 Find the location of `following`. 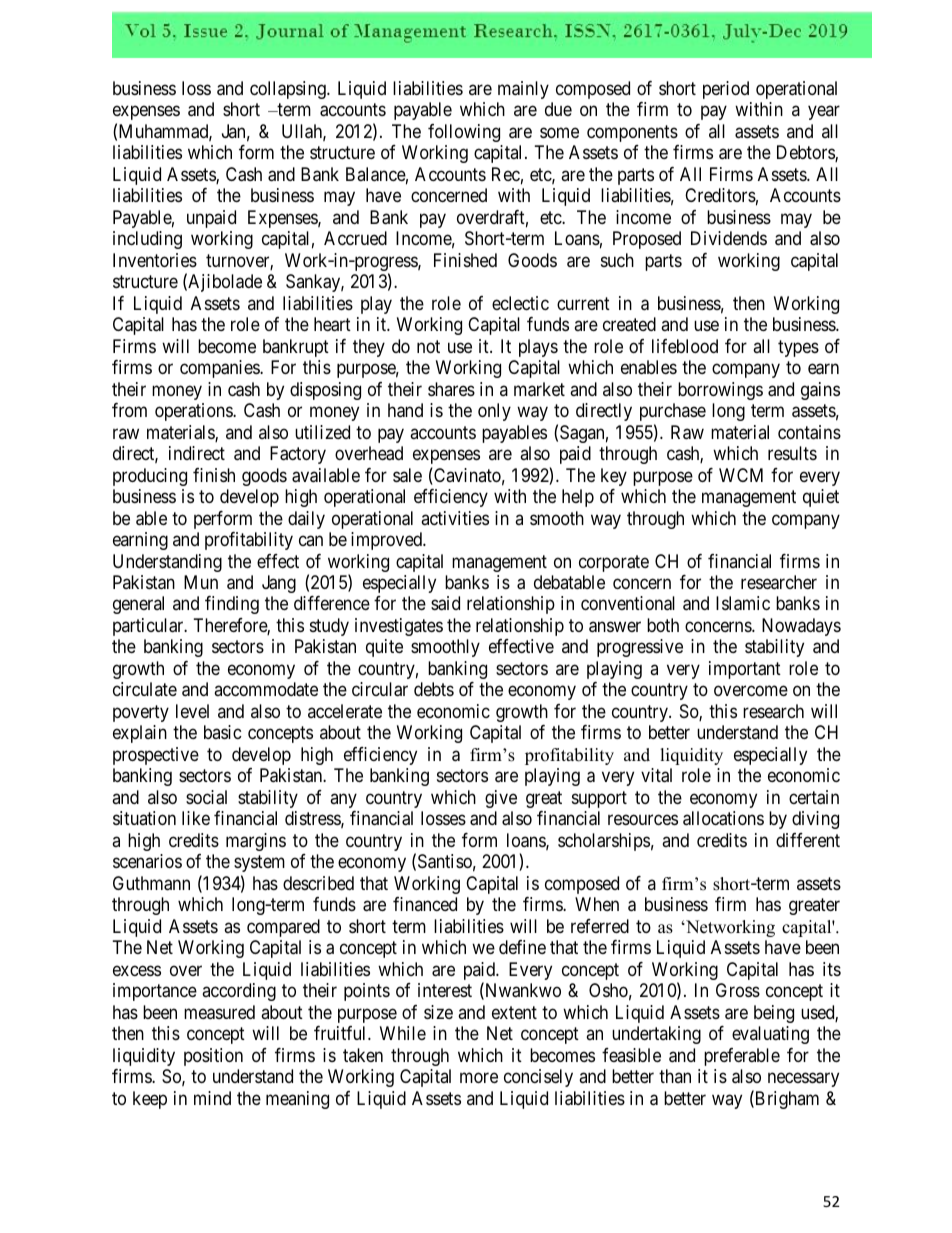

following is located at coordinates (464, 133).
